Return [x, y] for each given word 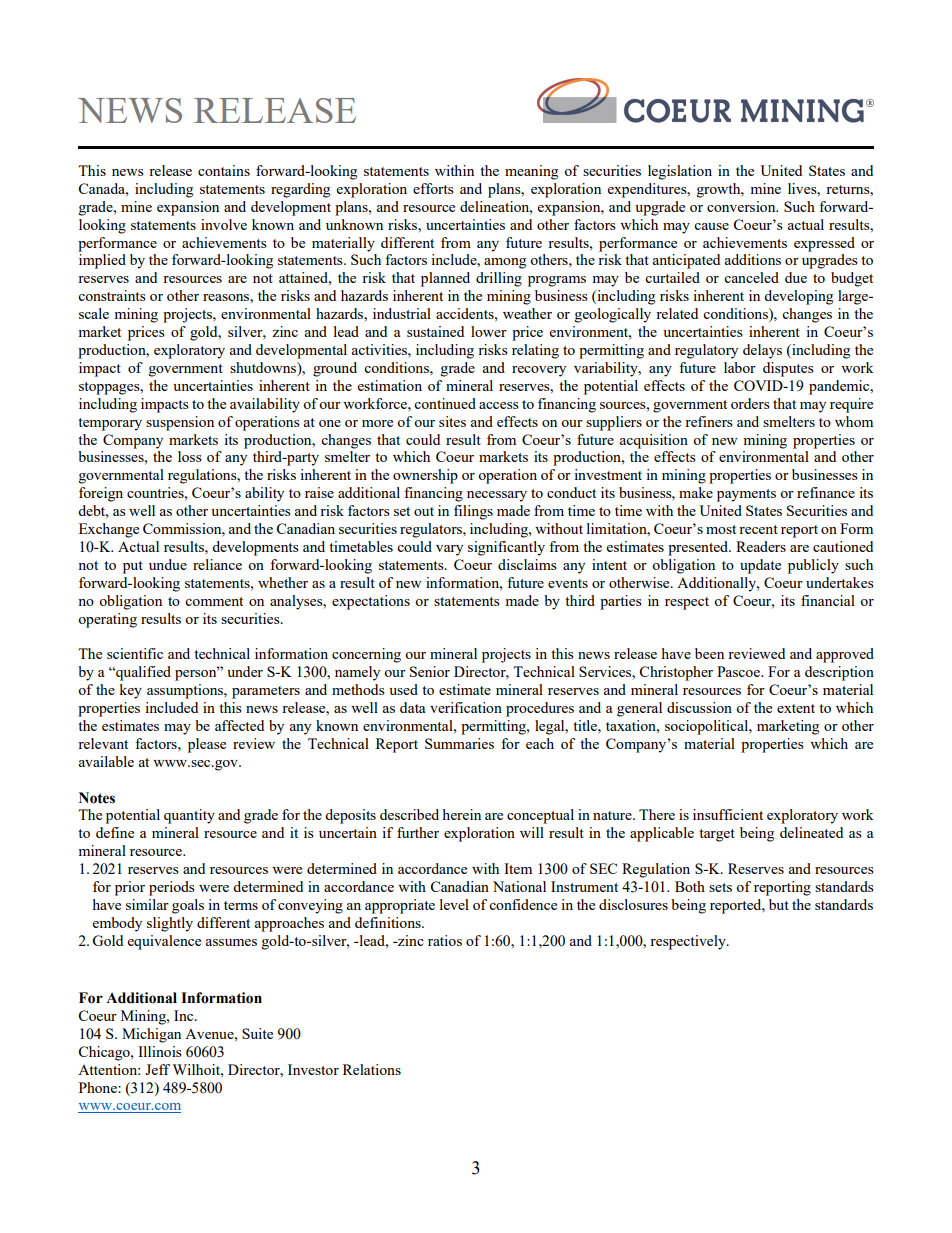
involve [224, 224]
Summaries [459, 743]
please [207, 745]
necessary [497, 496]
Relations [372, 1069]
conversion [742, 206]
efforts [433, 188]
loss [190, 456]
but [779, 904]
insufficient [728, 814]
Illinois [160, 1051]
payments [746, 495]
